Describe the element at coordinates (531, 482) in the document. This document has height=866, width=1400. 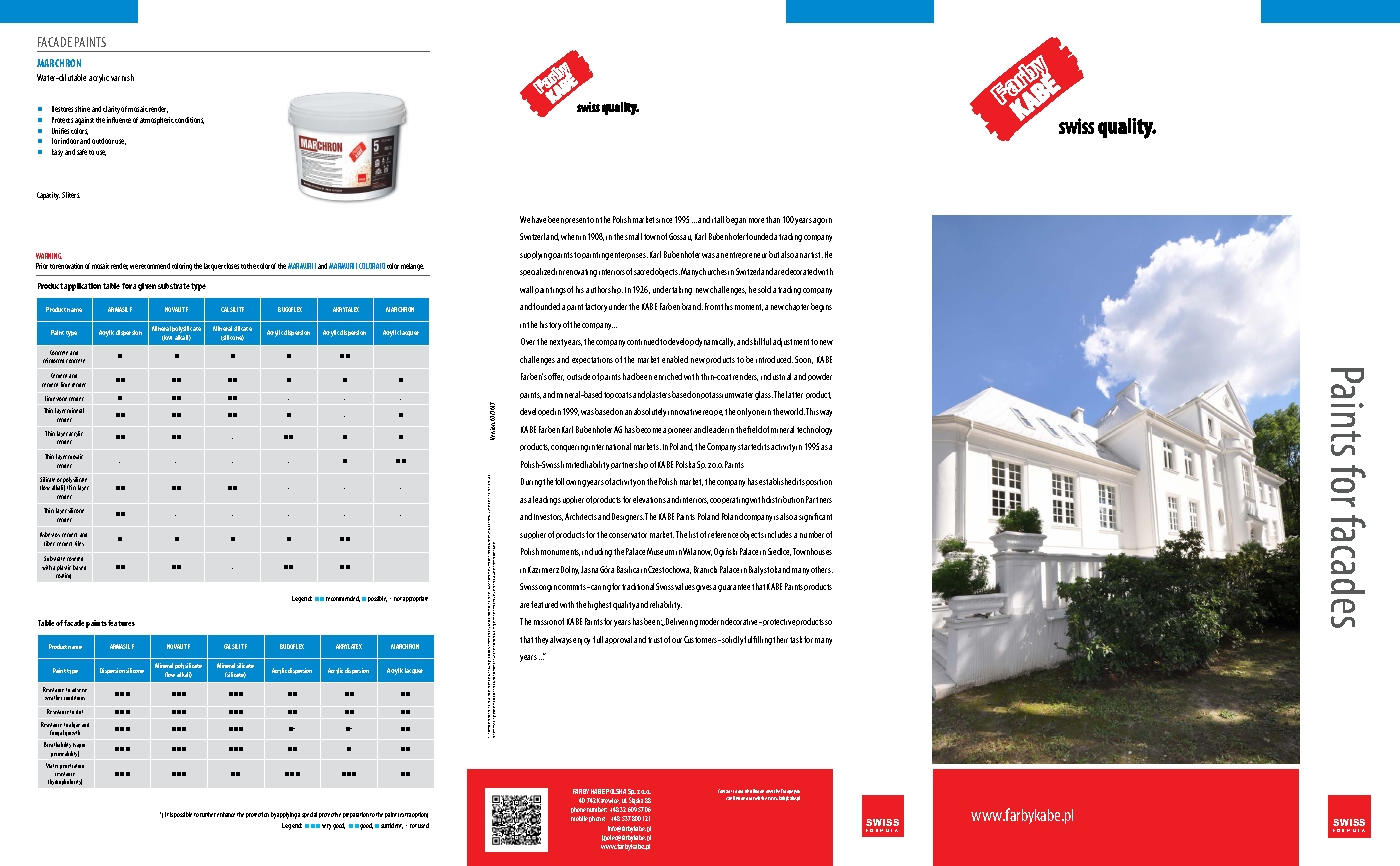
I see `During` at that location.
